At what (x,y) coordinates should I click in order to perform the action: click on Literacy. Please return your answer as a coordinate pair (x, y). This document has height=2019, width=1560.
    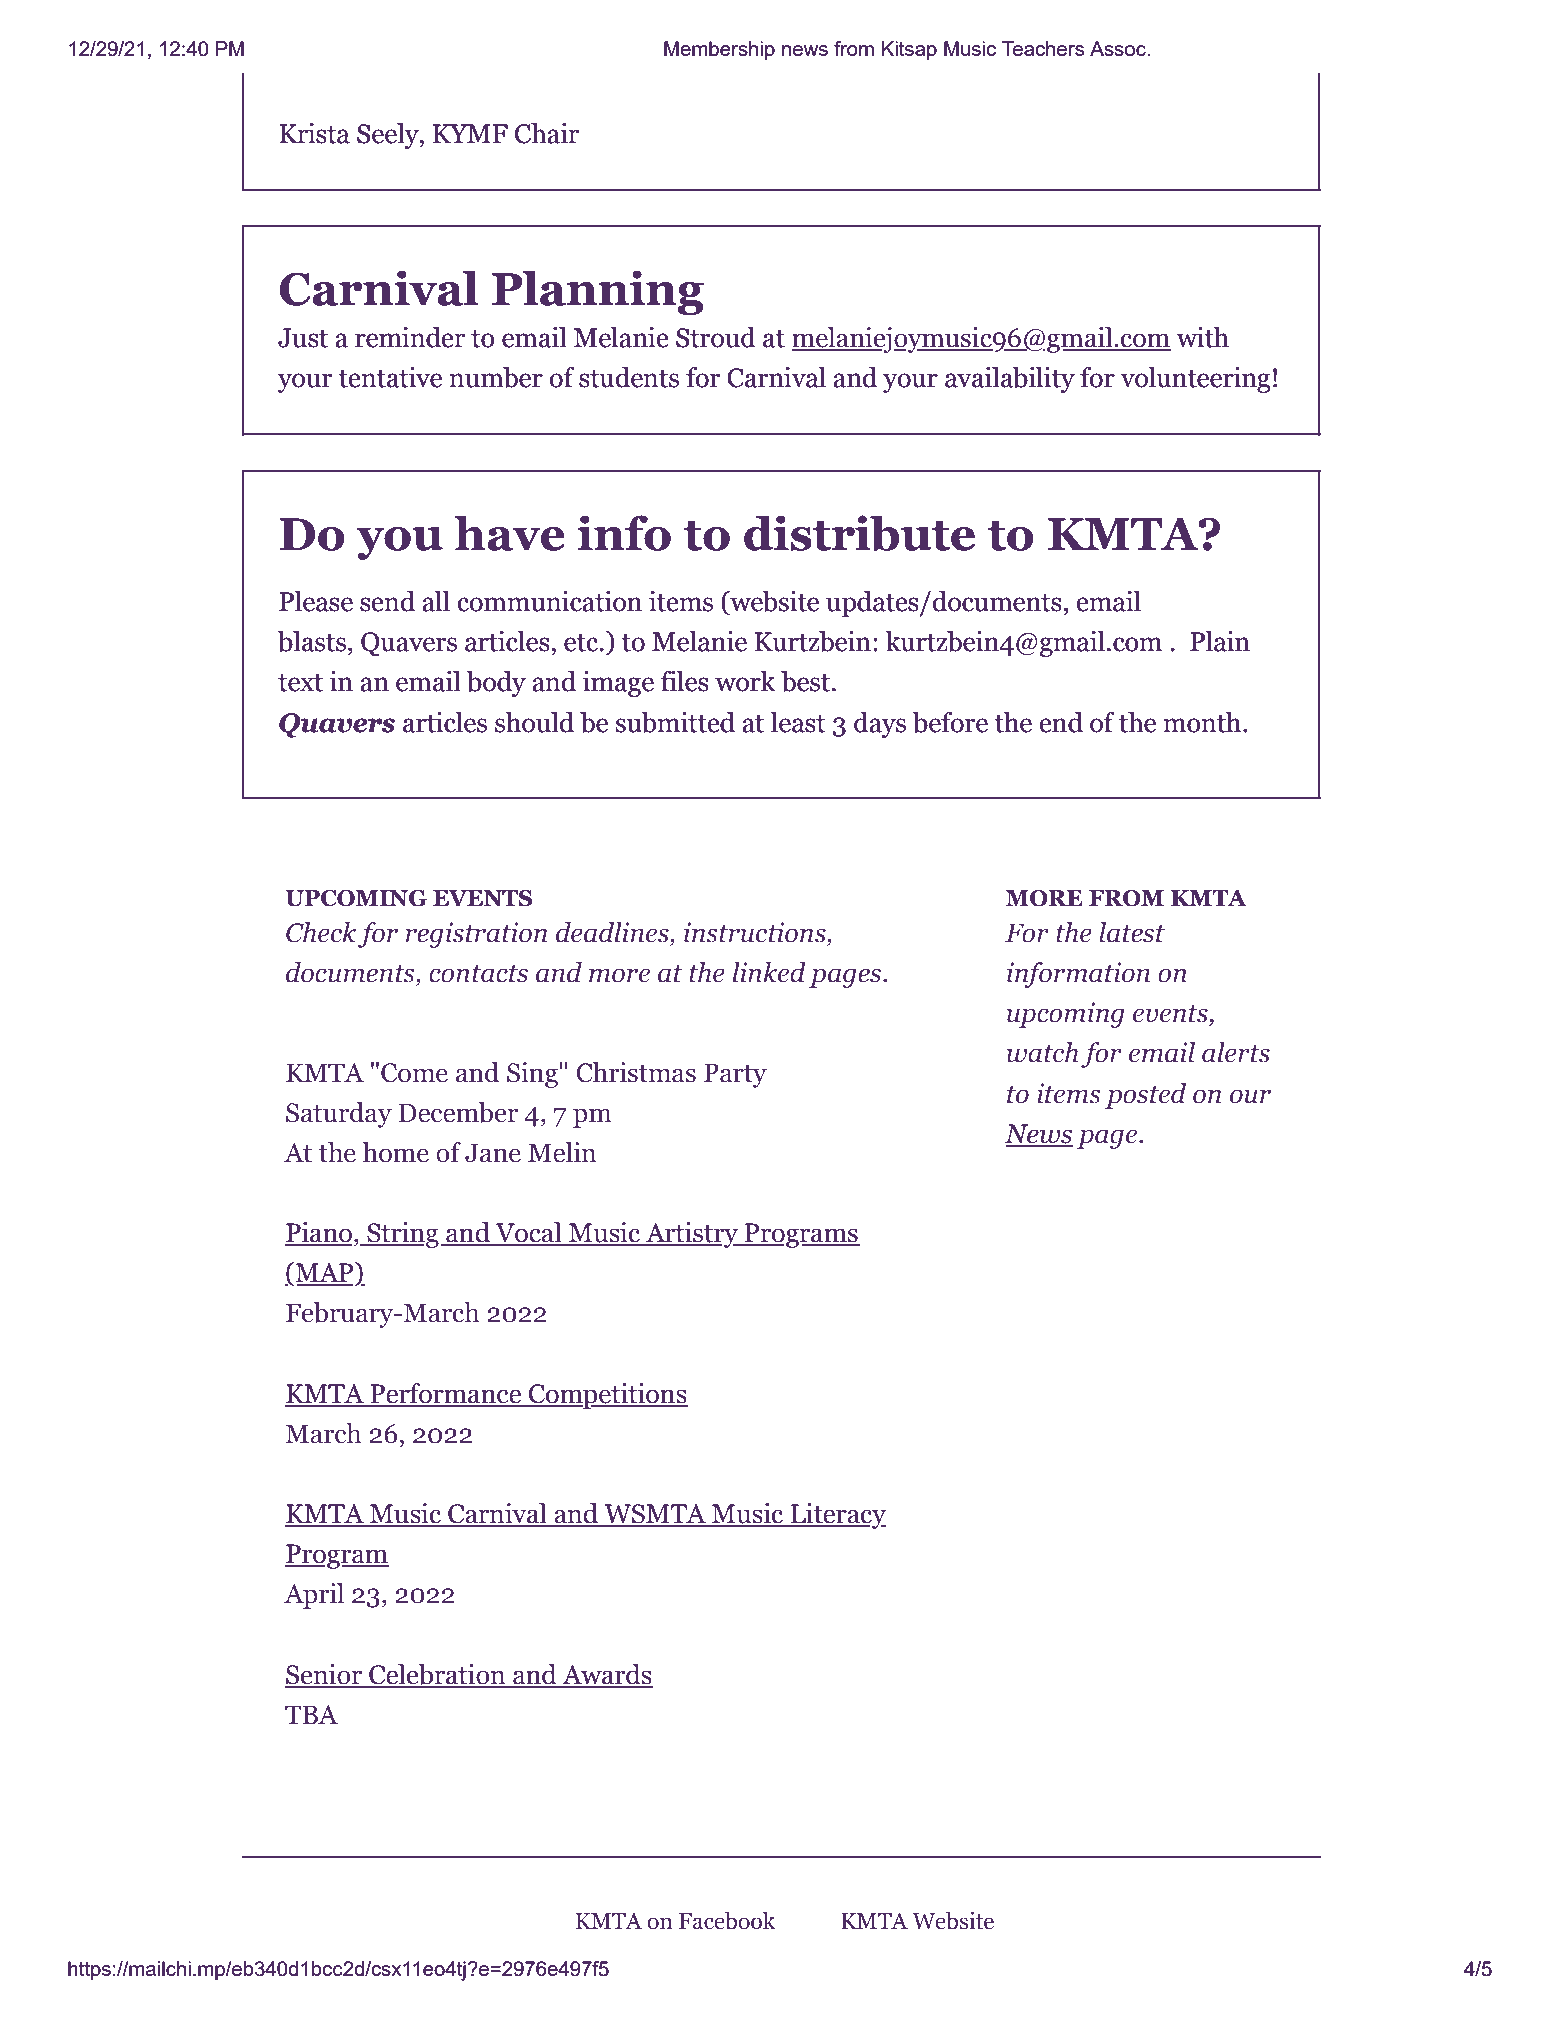
    Looking at the image, I should click on (837, 1516).
